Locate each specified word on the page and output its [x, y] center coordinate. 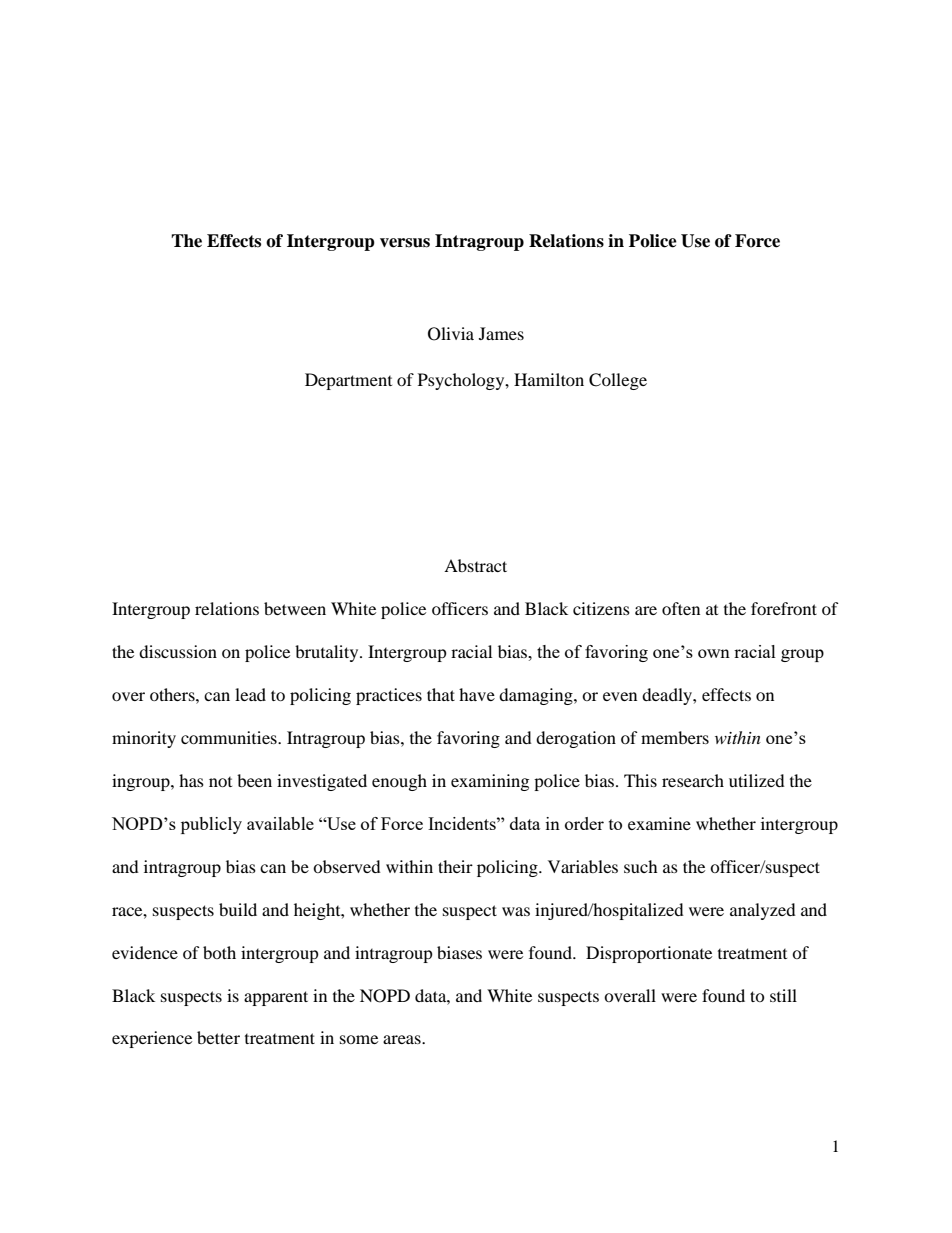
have [477, 694]
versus [405, 243]
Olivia [451, 334]
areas [403, 1039]
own [714, 653]
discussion [178, 651]
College [618, 381]
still [783, 995]
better [218, 1037]
